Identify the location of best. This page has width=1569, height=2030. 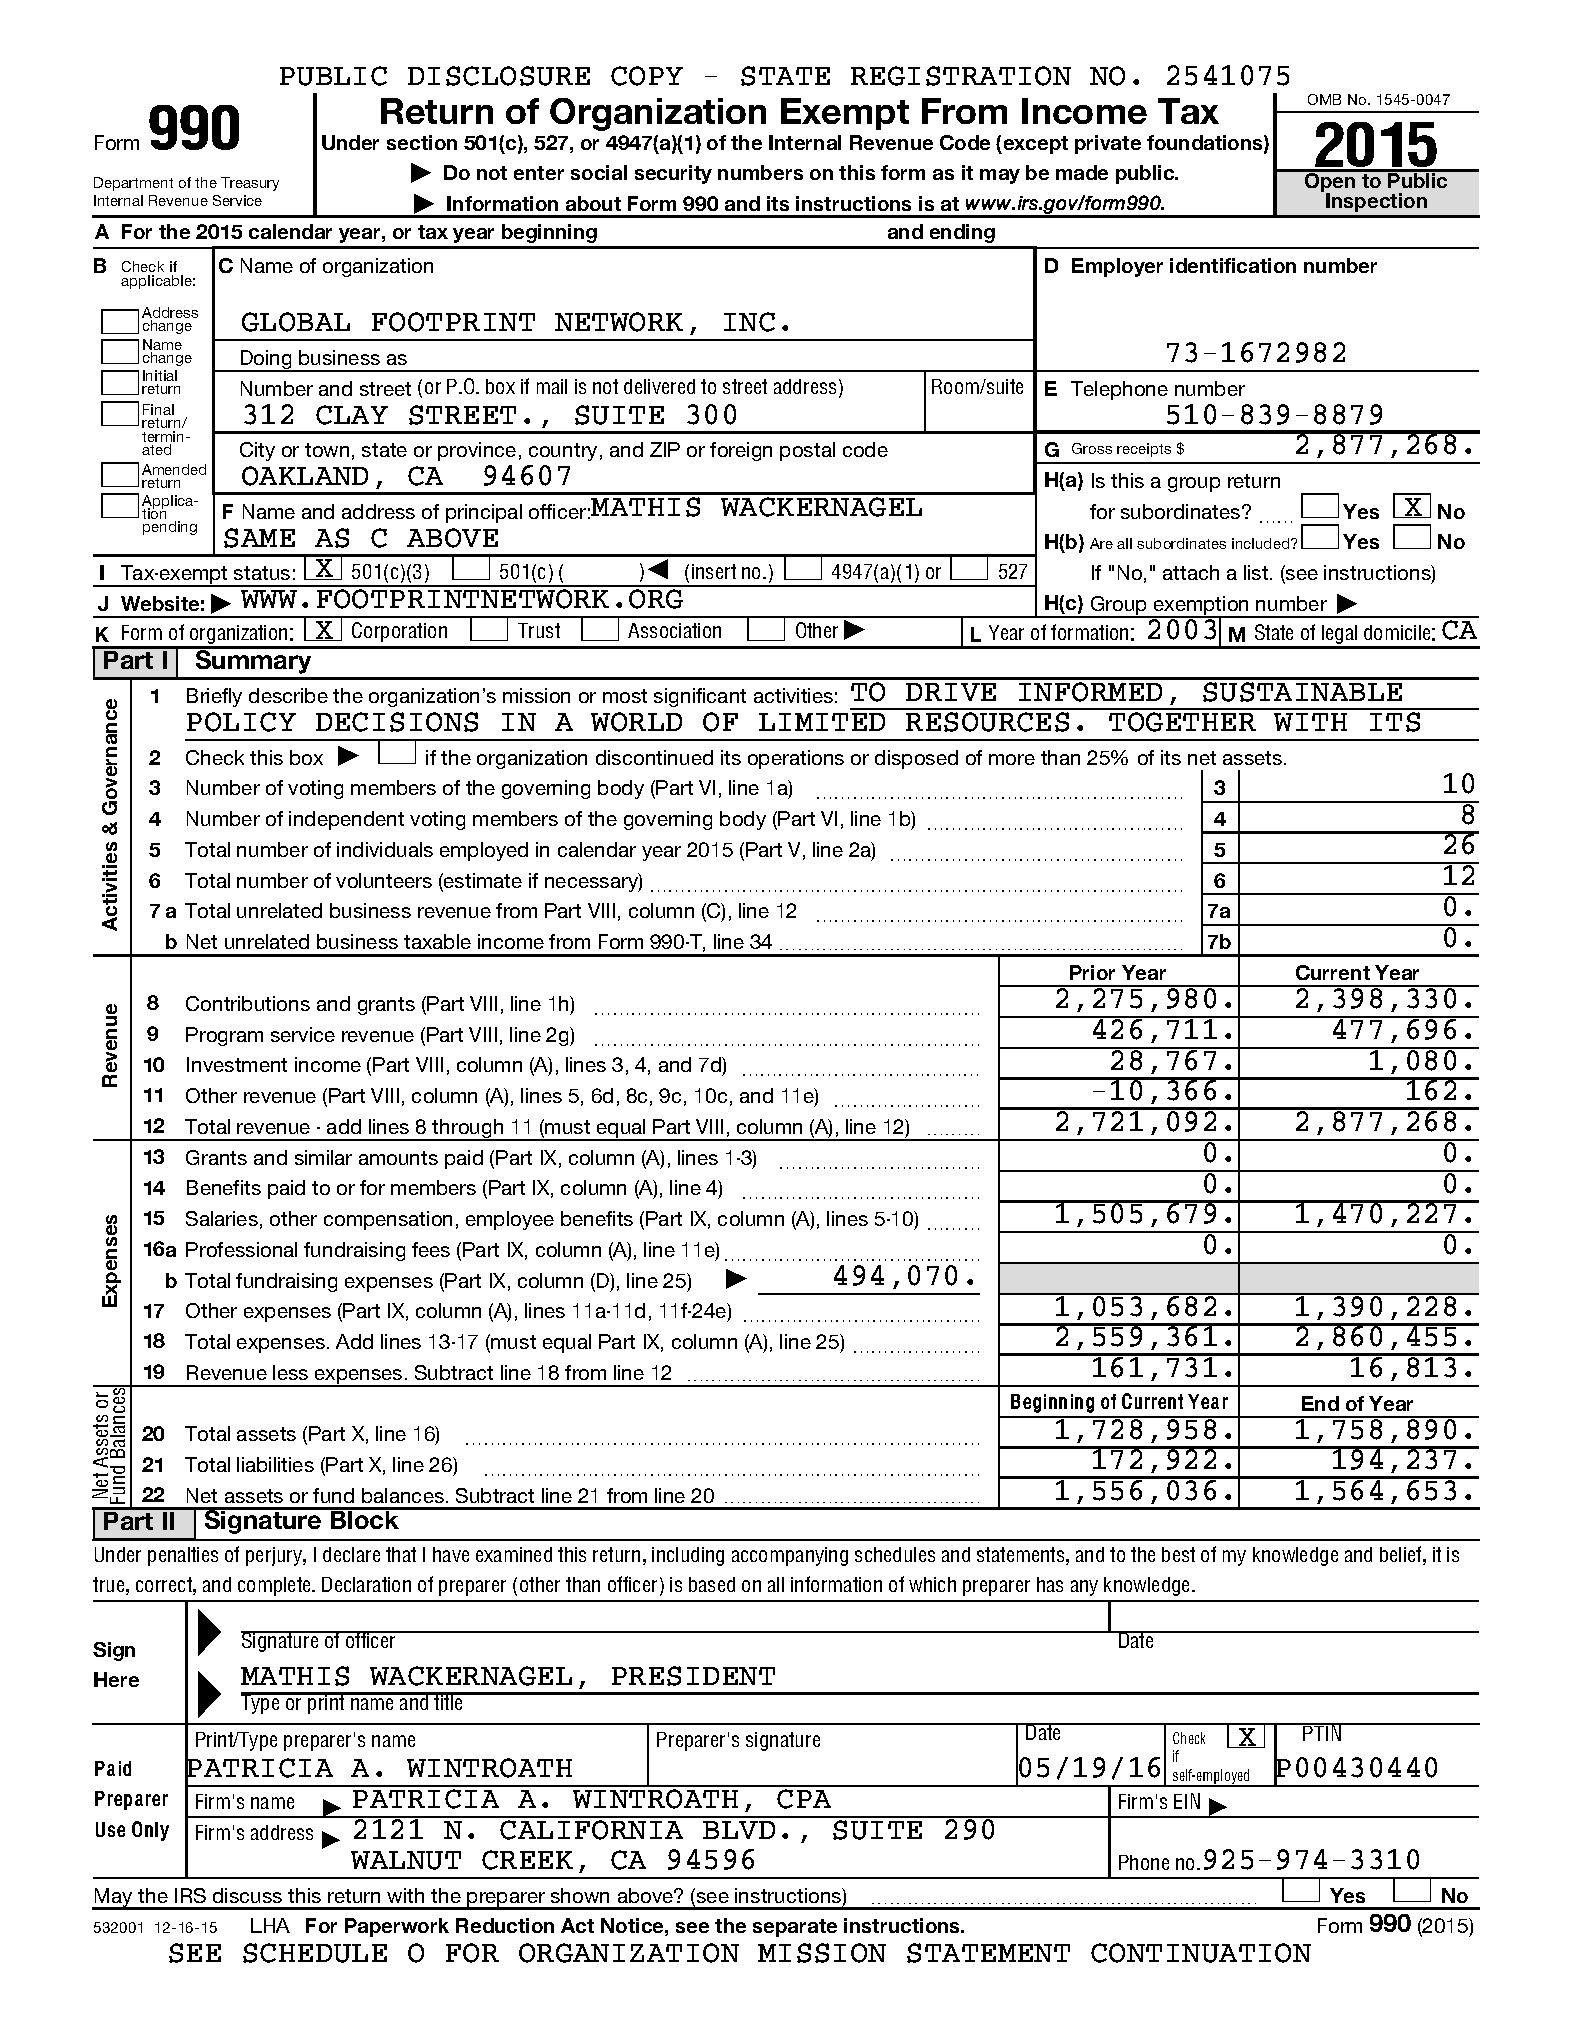
(1178, 1554).
